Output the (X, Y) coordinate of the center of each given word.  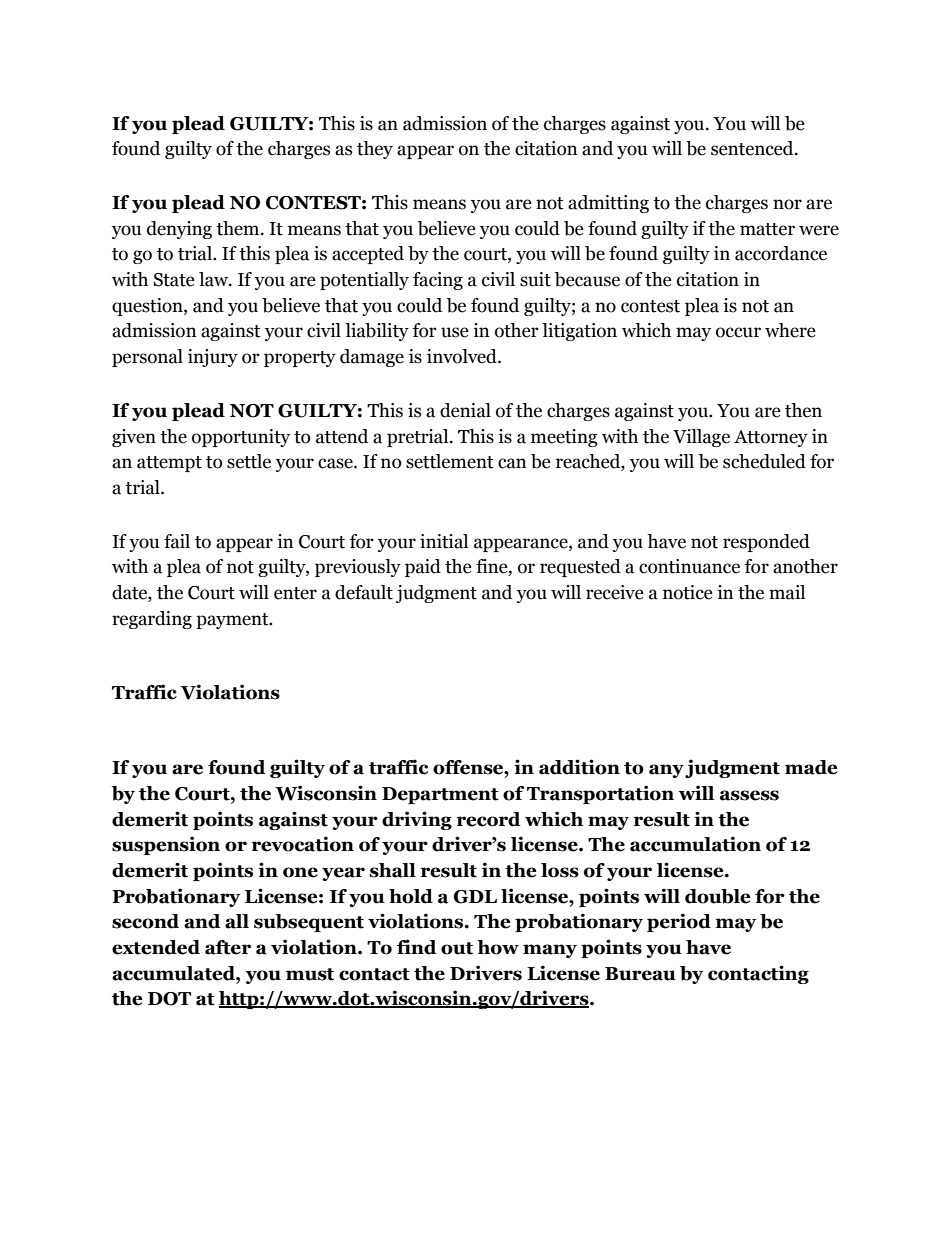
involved (463, 356)
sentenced (753, 148)
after (228, 947)
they (375, 150)
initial (444, 541)
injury (213, 358)
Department (440, 795)
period (679, 922)
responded (766, 543)
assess (749, 795)
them (239, 228)
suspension (166, 845)
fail (177, 541)
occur (738, 332)
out (457, 948)
